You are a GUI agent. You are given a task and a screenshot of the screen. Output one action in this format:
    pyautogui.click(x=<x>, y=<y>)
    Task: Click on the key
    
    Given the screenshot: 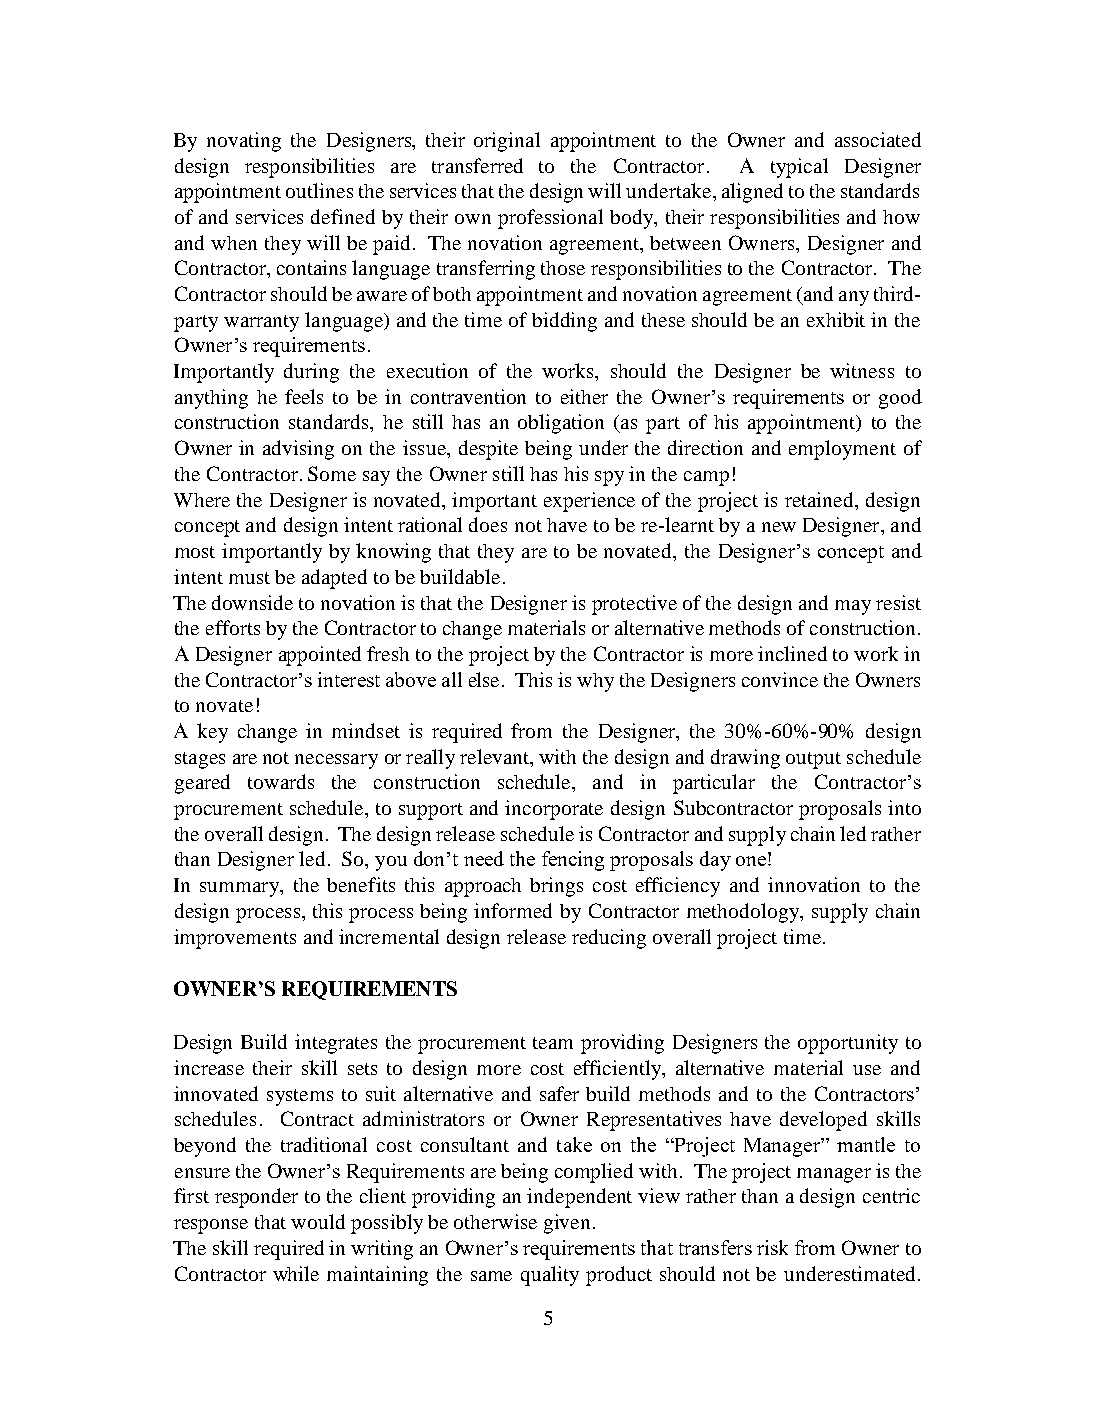 What is the action you would take?
    pyautogui.click(x=212, y=733)
